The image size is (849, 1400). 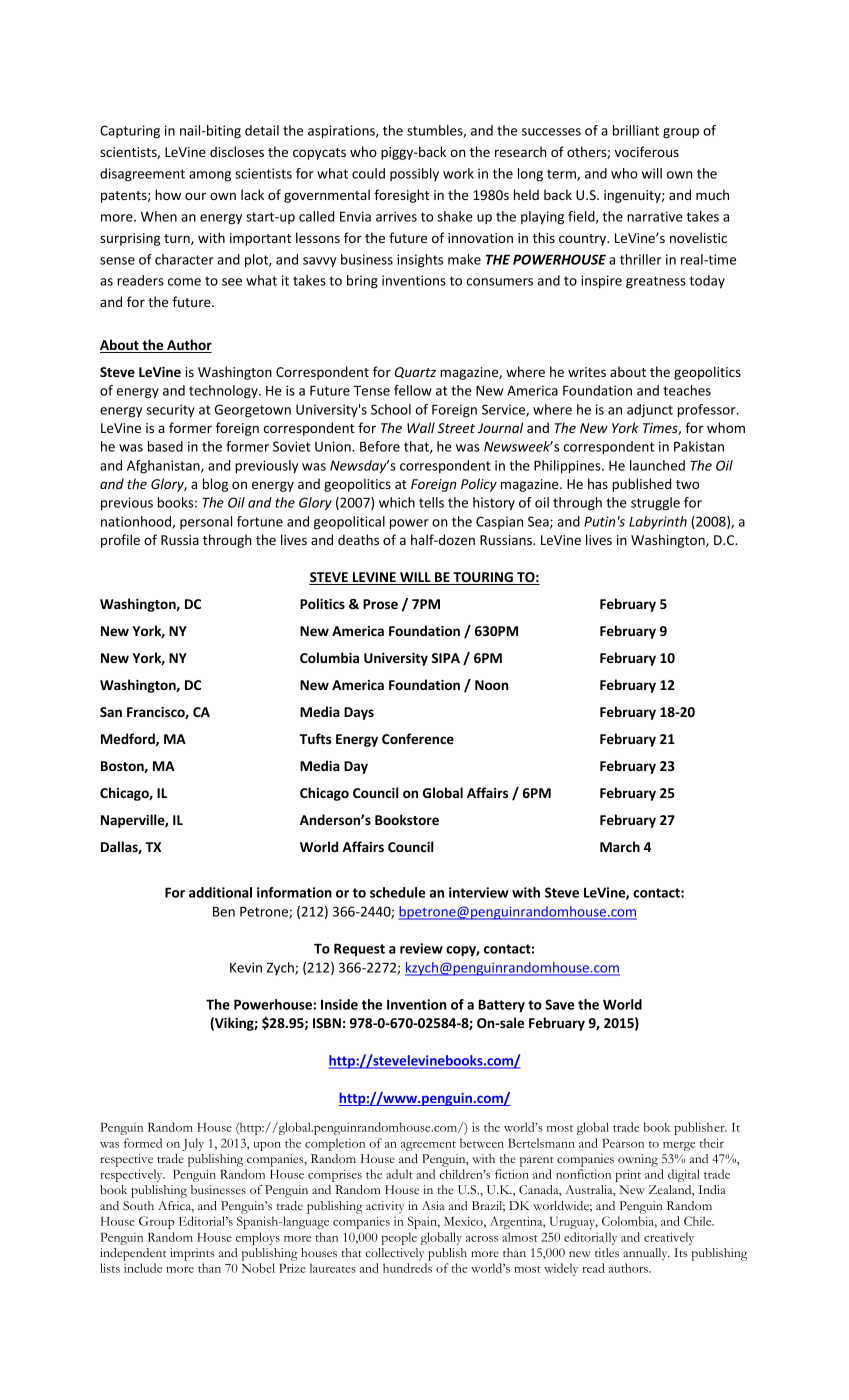 I want to click on Kevin, so click(x=246, y=967).
